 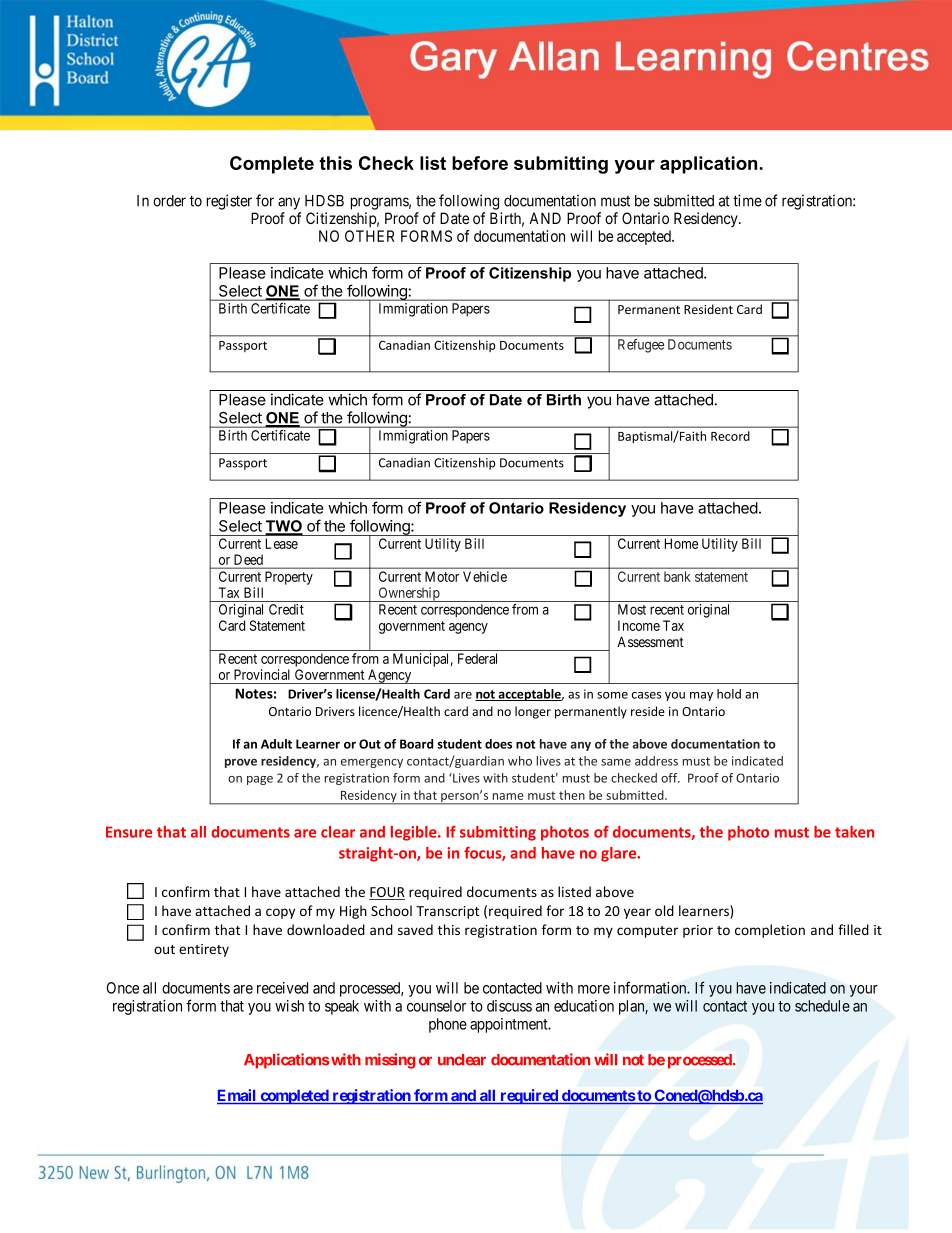 I want to click on Deed, so click(x=248, y=559).
